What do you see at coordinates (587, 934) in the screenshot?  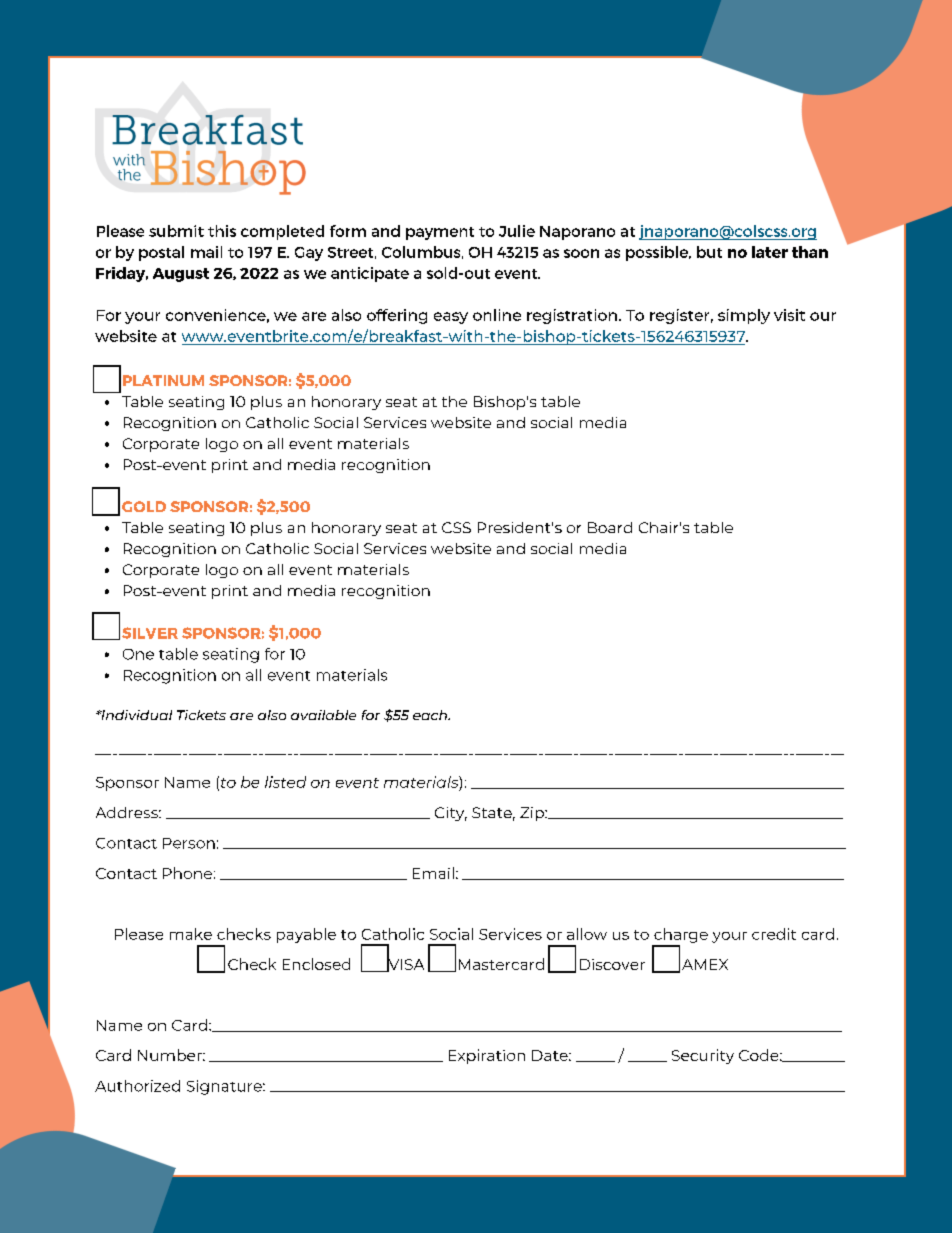 I see `allow` at bounding box center [587, 934].
